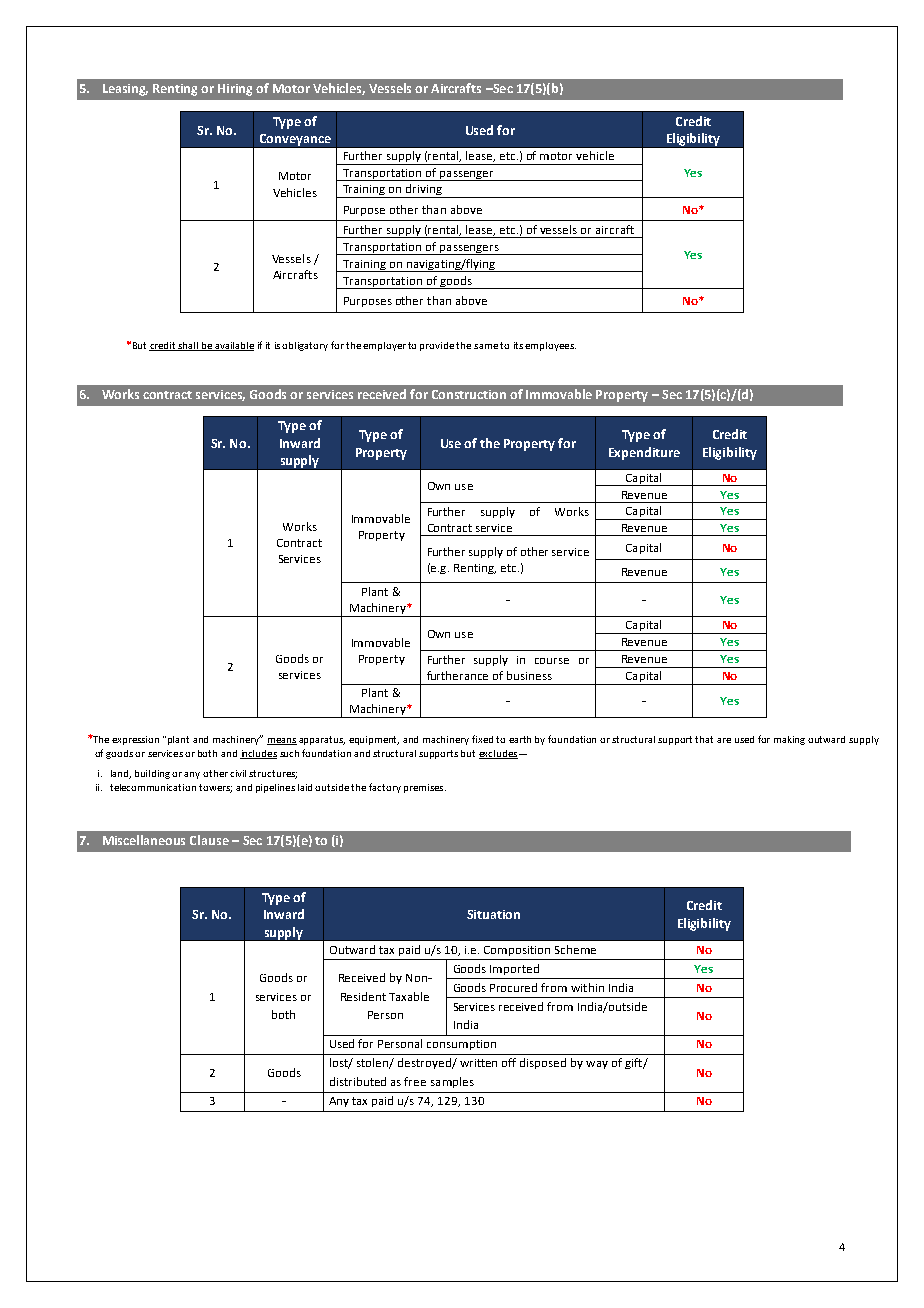 The width and height of the screenshot is (924, 1308). What do you see at coordinates (424, 191) in the screenshot?
I see `driving` at bounding box center [424, 191].
